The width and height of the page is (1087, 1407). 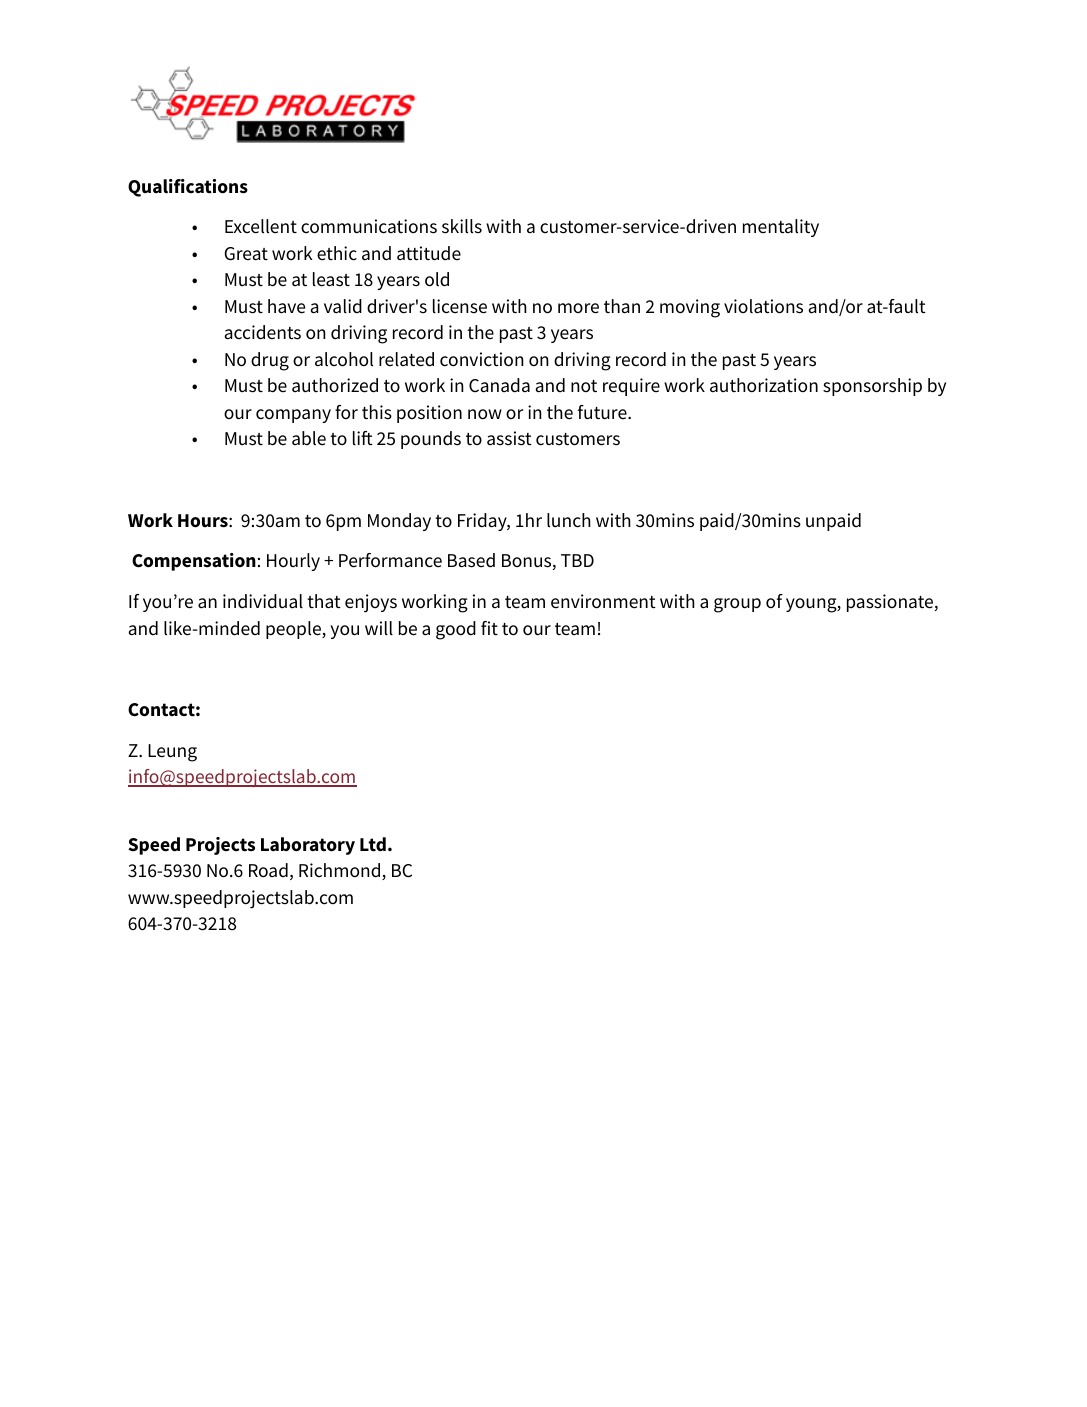 What do you see at coordinates (737, 605) in the page?
I see `group` at bounding box center [737, 605].
